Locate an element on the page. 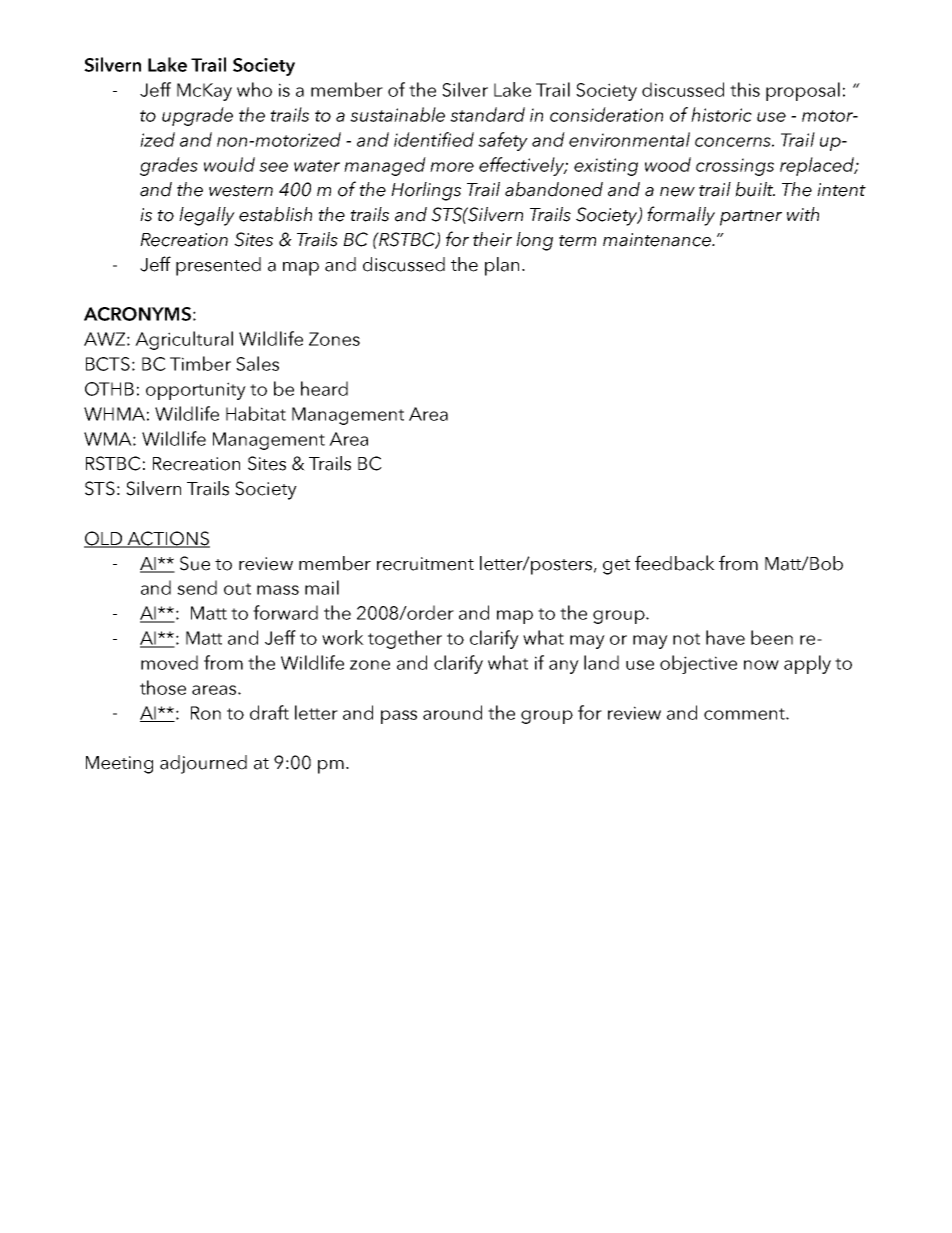 This image has width=952, height=1233. standard is located at coordinates (487, 114).
